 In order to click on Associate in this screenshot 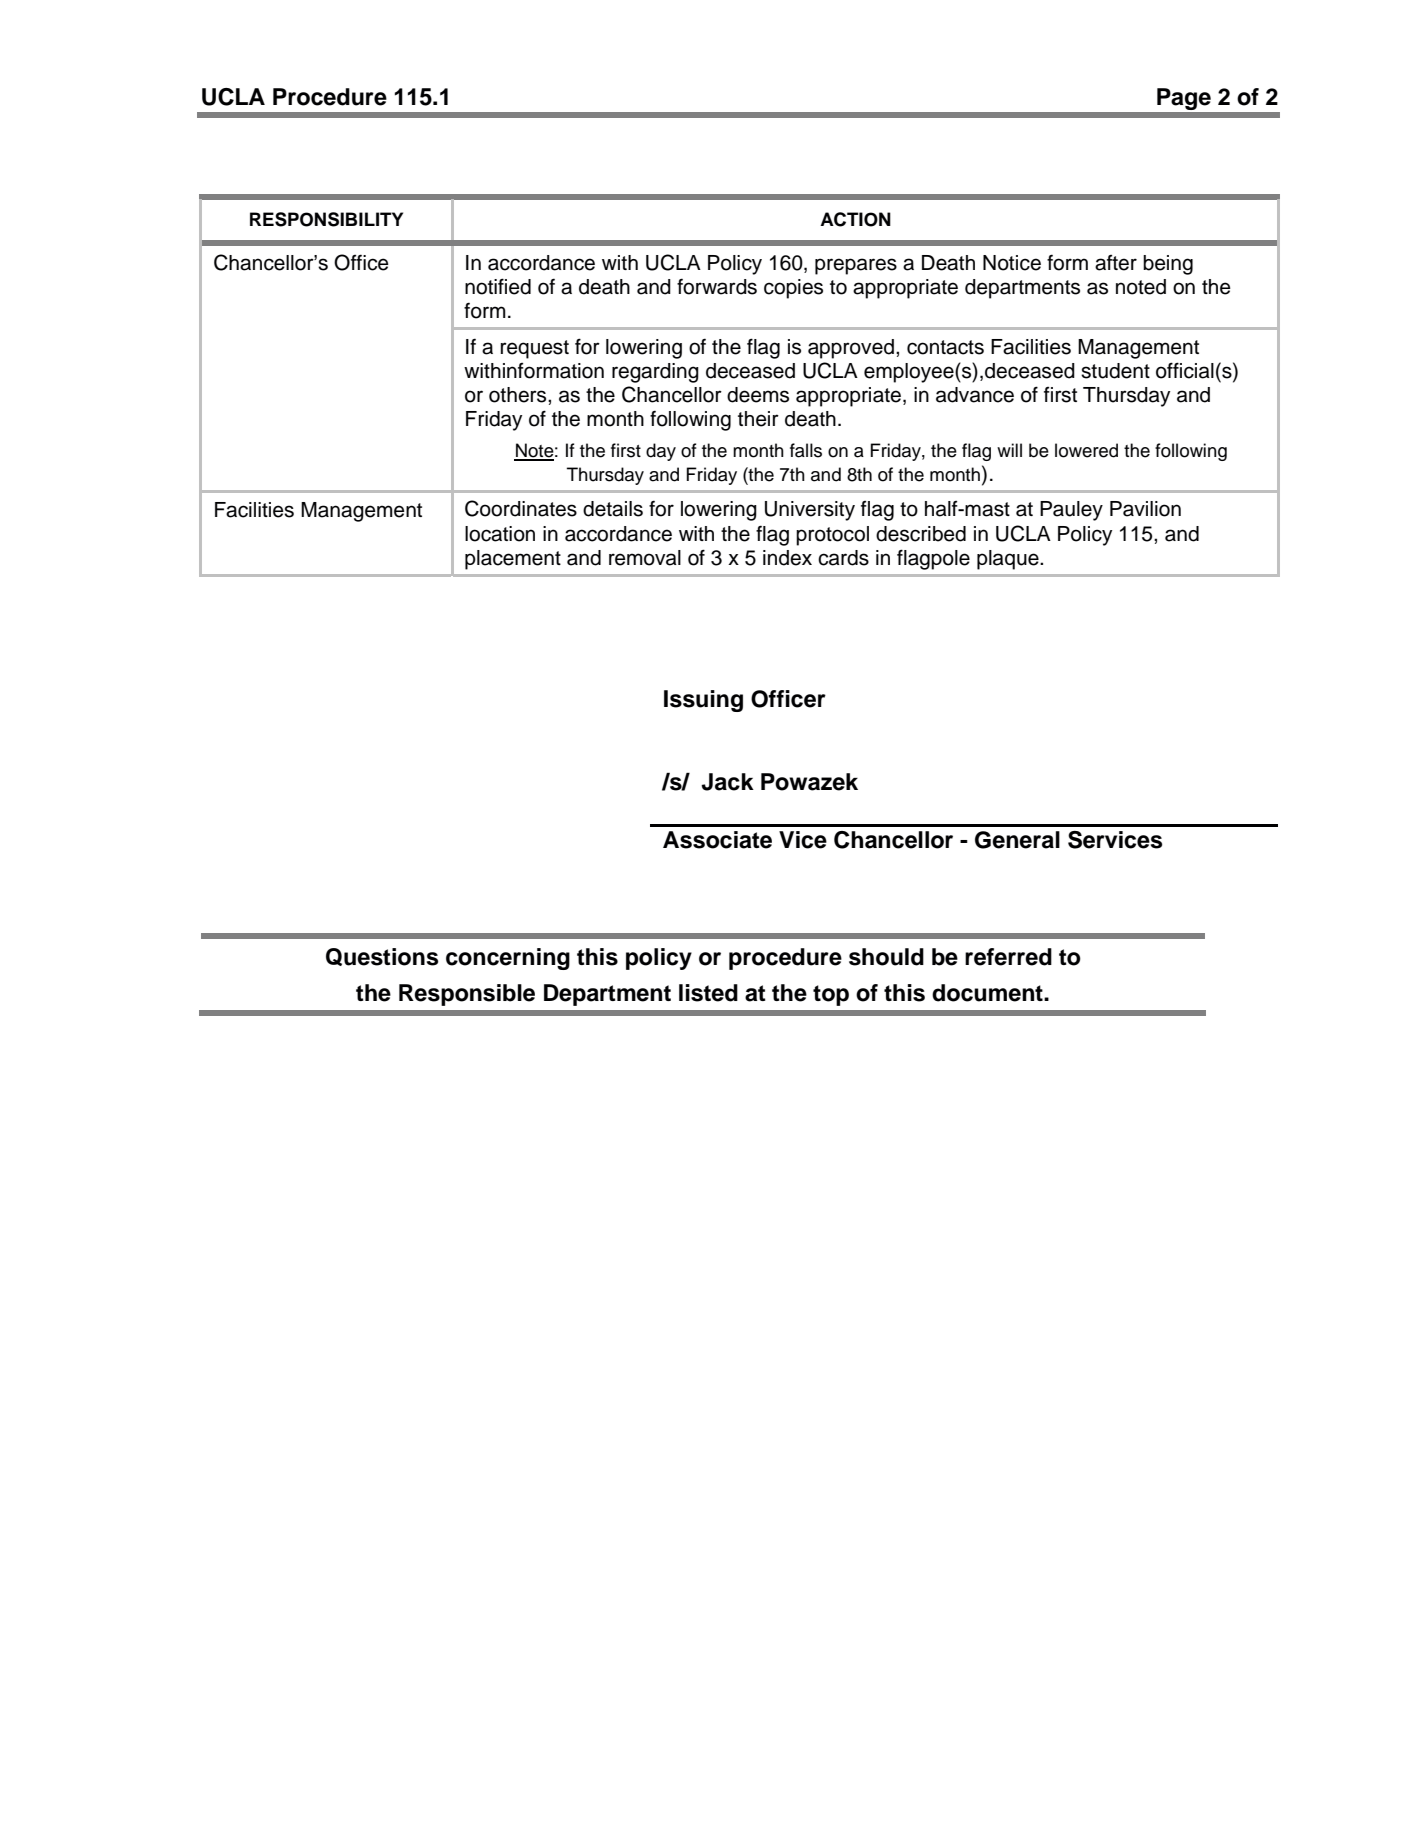, I will do `click(717, 840)`.
